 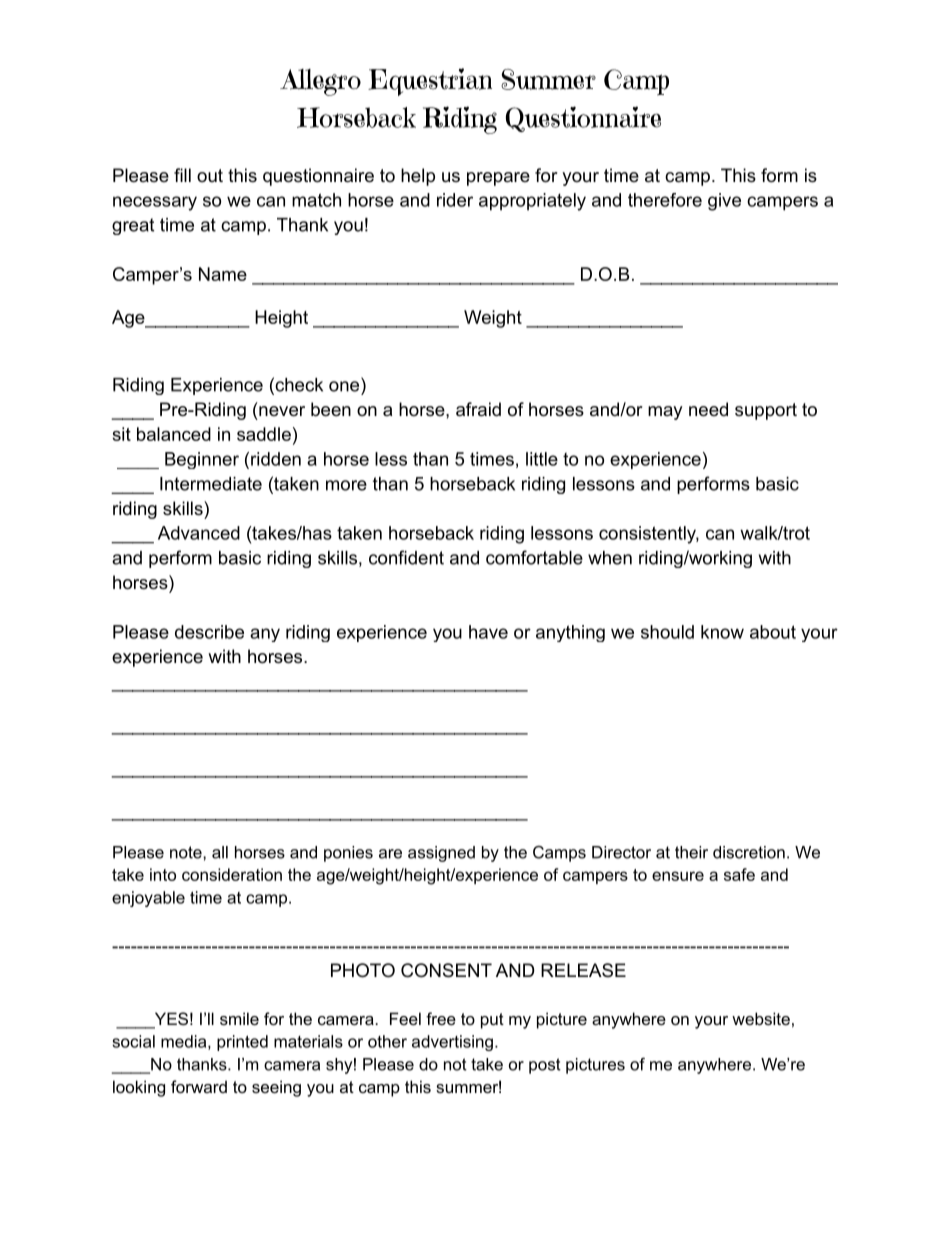 What do you see at coordinates (678, 876) in the image?
I see `ensure` at bounding box center [678, 876].
